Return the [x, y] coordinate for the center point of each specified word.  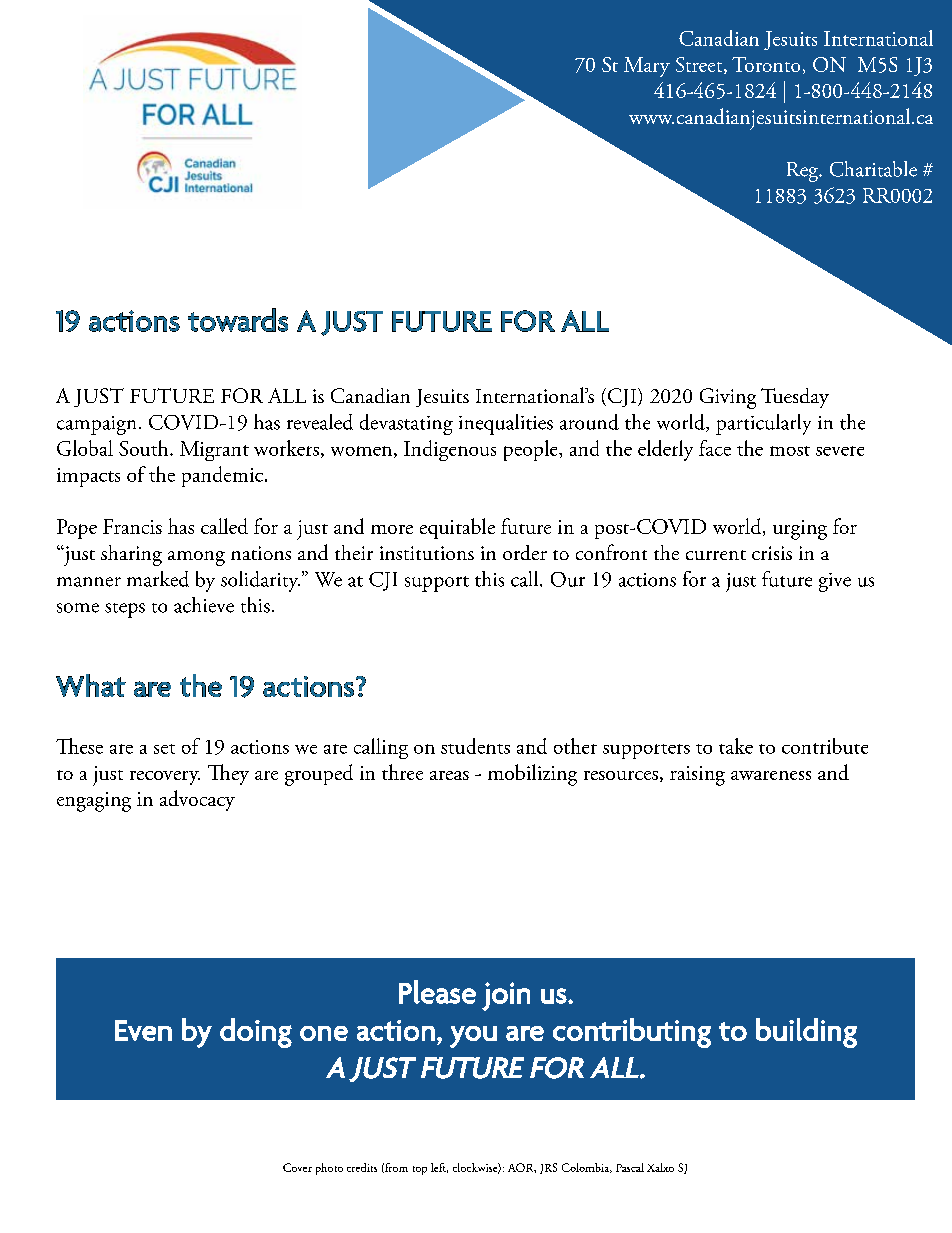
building [806, 1033]
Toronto [766, 64]
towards [238, 320]
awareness [771, 775]
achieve [204, 605]
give [835, 582]
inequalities [506, 424]
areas [449, 775]
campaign [96, 425]
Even [143, 1030]
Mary [647, 67]
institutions [427, 553]
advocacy [197, 800]
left [439, 1168]
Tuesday [795, 398]
